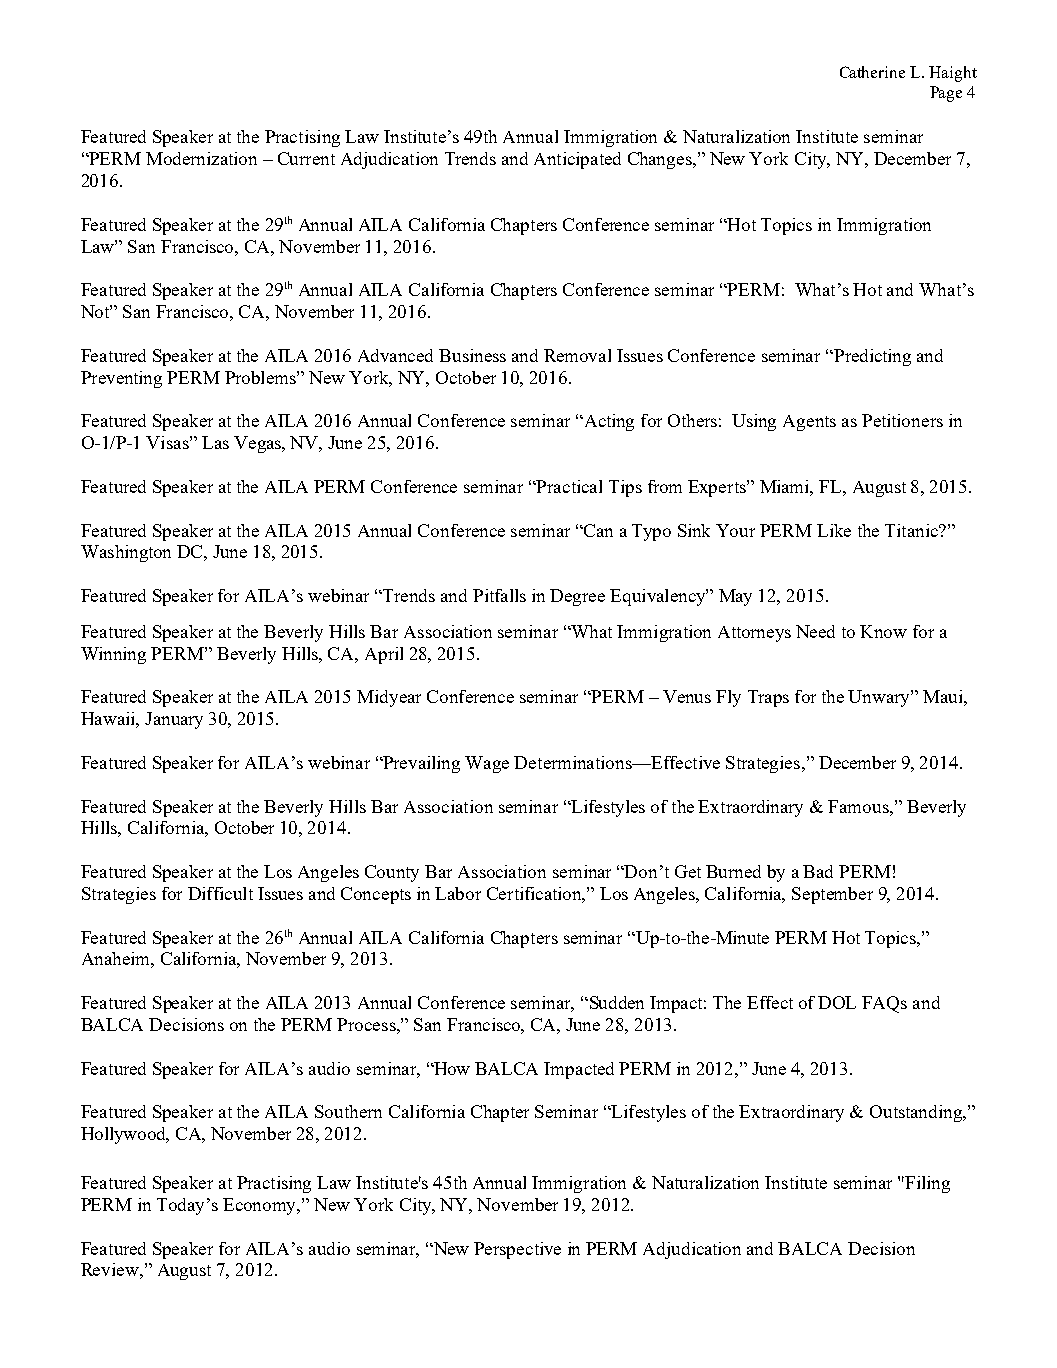  I want to click on Catherine, so click(872, 72).
